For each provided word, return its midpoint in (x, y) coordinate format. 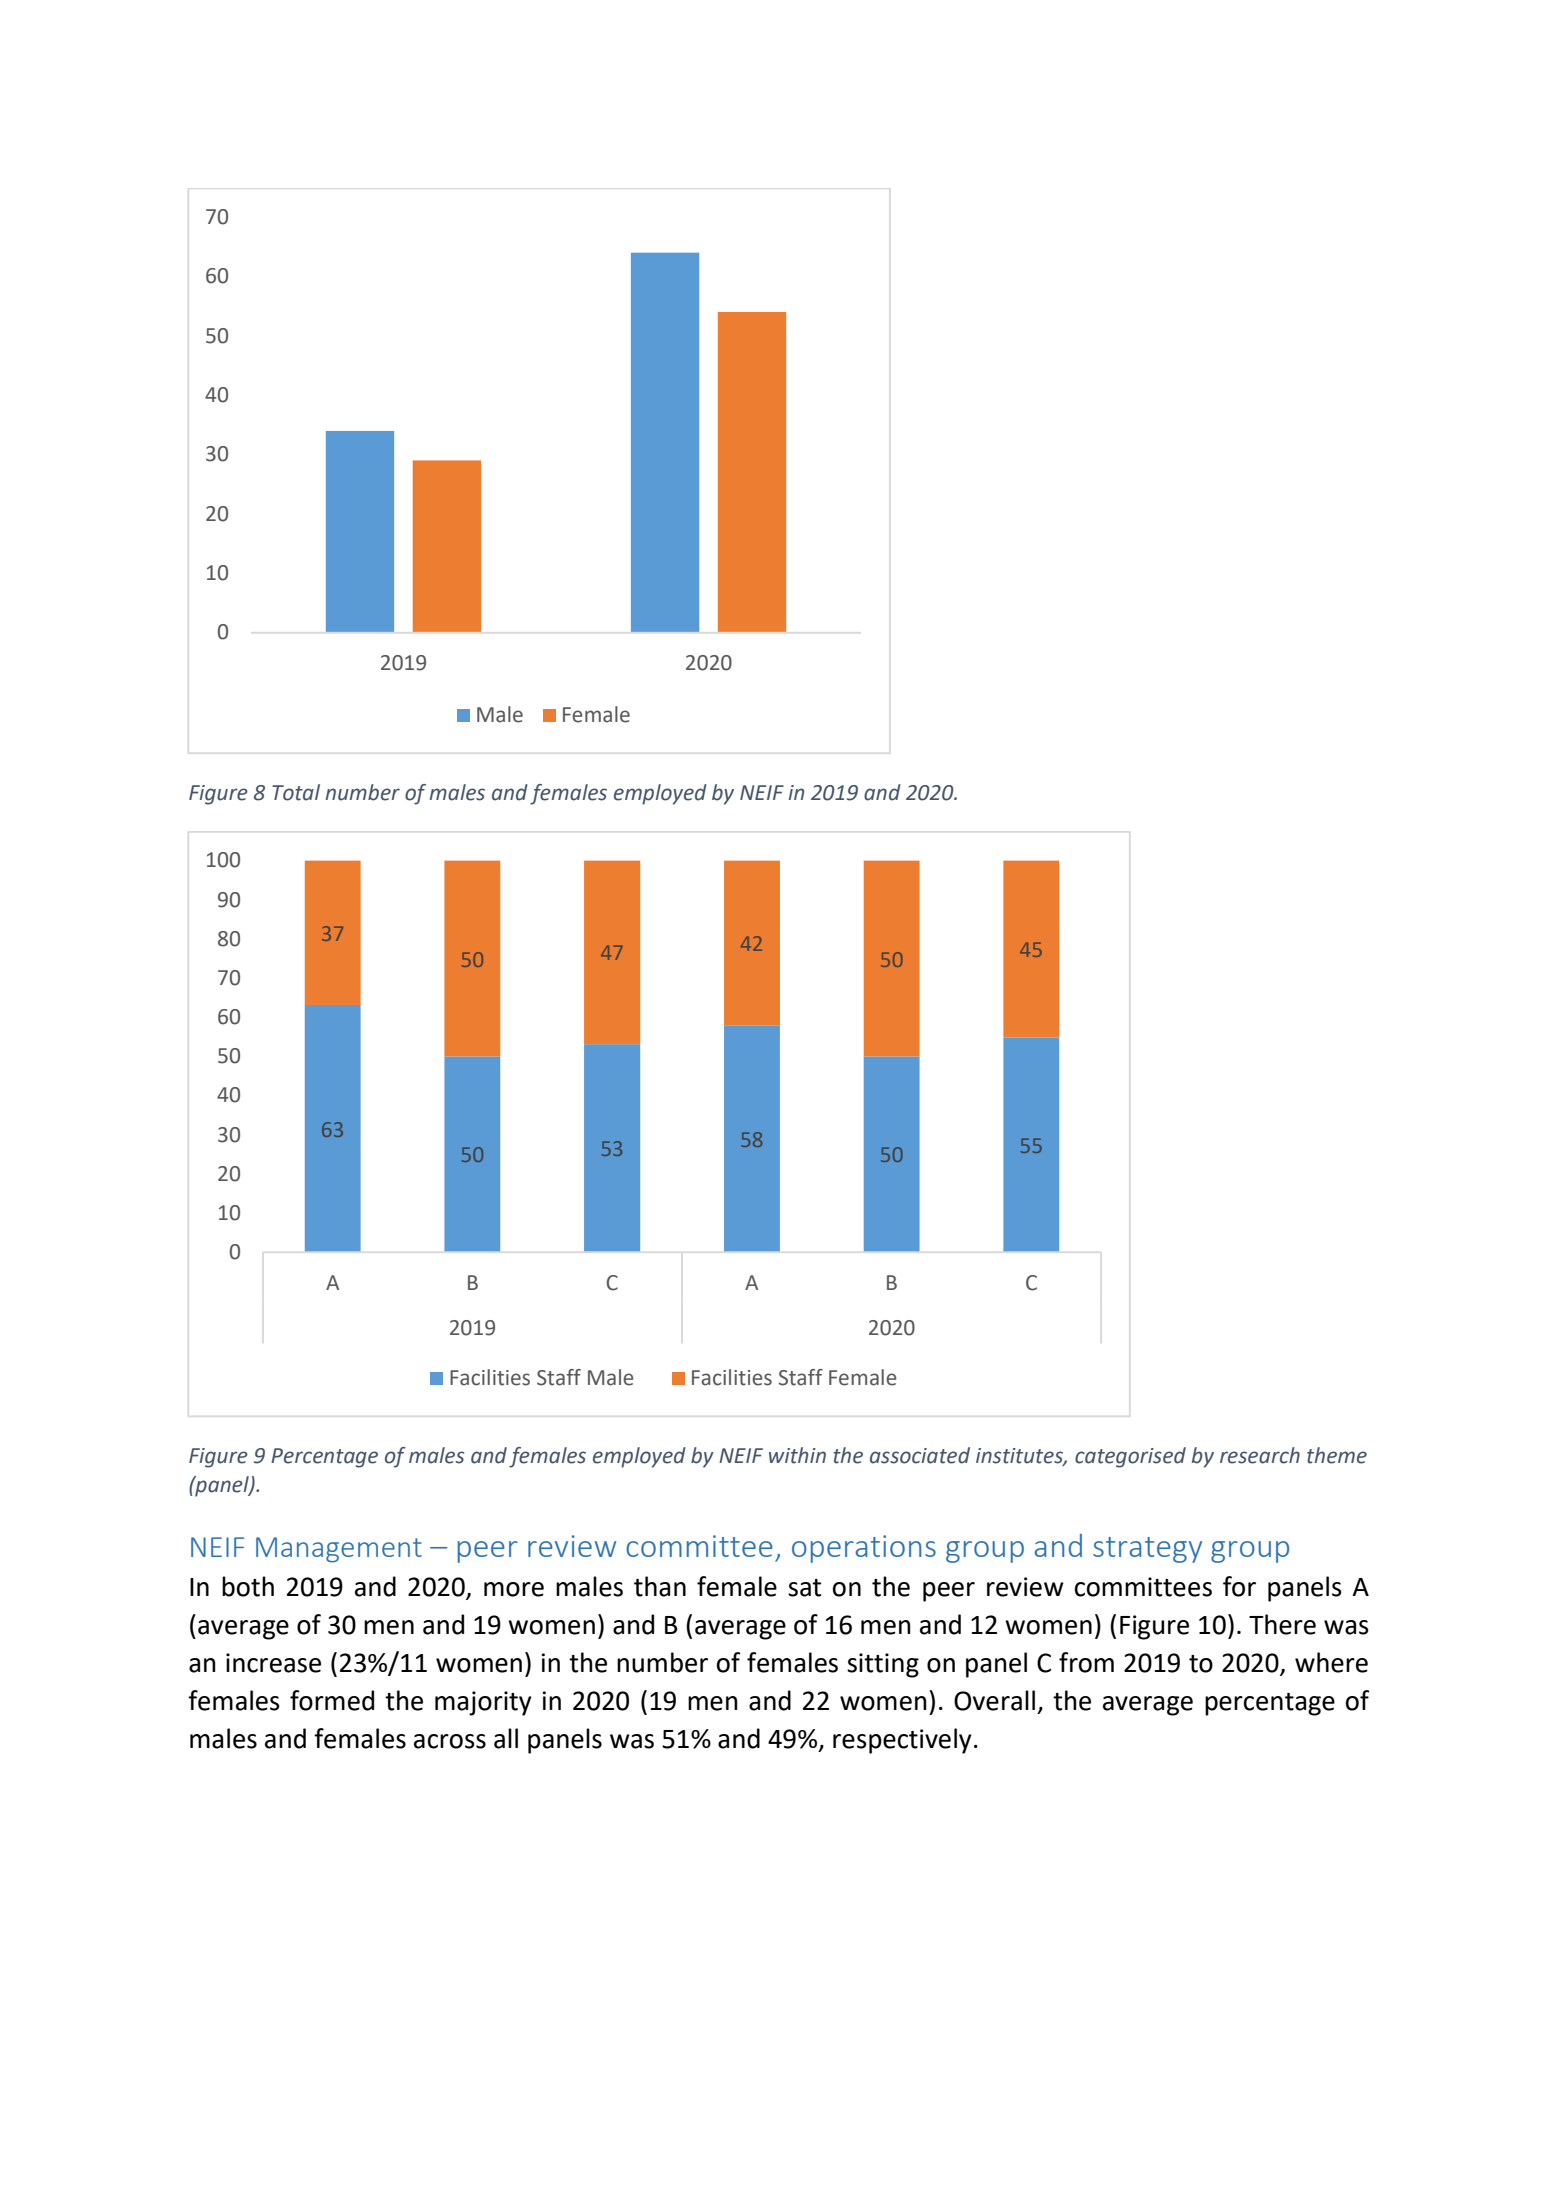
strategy (1147, 1550)
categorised (1130, 1457)
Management (339, 1550)
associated (920, 1455)
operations (864, 1549)
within (797, 1455)
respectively (902, 1741)
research (1260, 1455)
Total (296, 792)
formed (332, 1700)
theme (1337, 1455)
